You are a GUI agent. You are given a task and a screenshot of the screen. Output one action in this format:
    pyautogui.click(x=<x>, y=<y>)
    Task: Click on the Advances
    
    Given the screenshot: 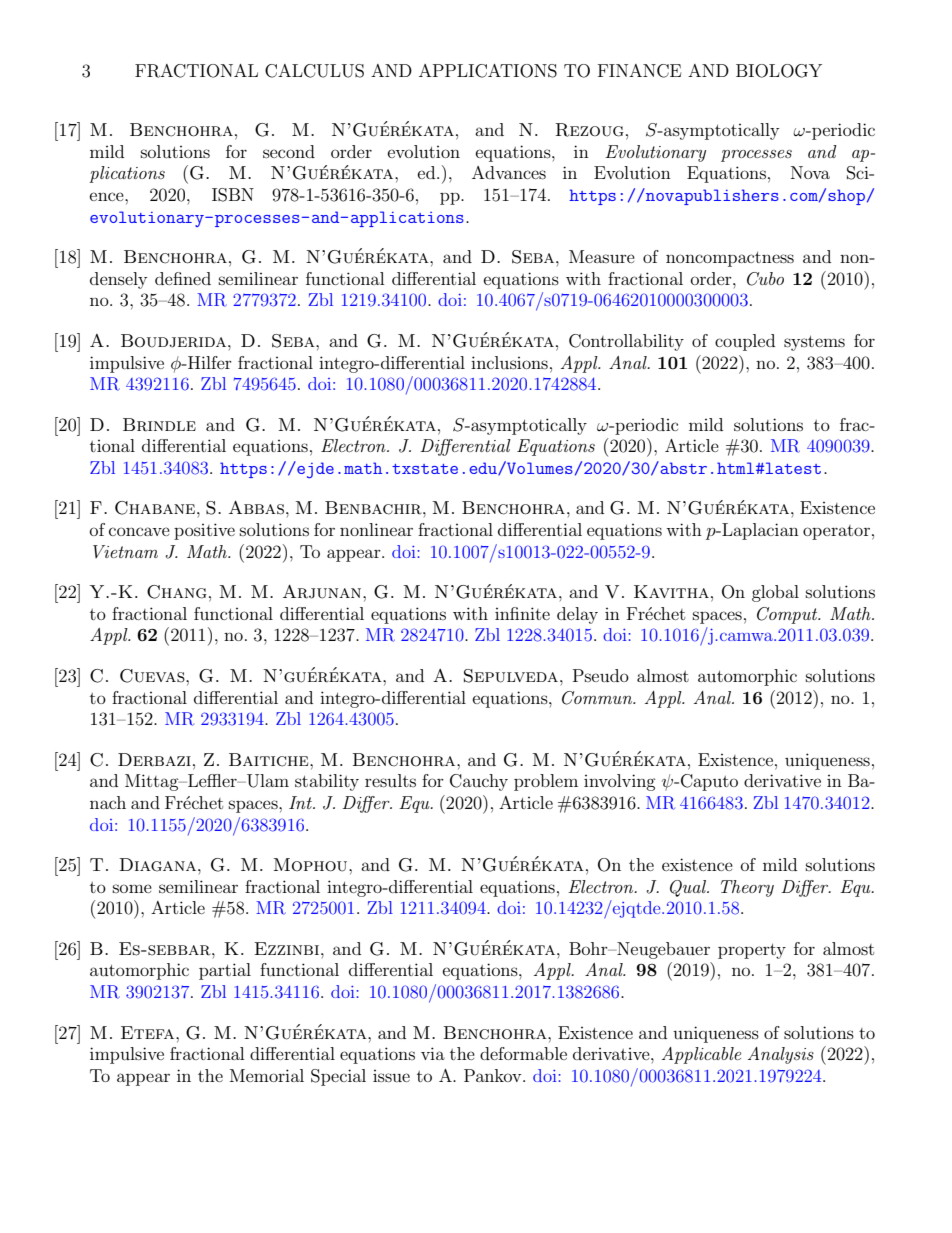 What is the action you would take?
    pyautogui.click(x=509, y=172)
